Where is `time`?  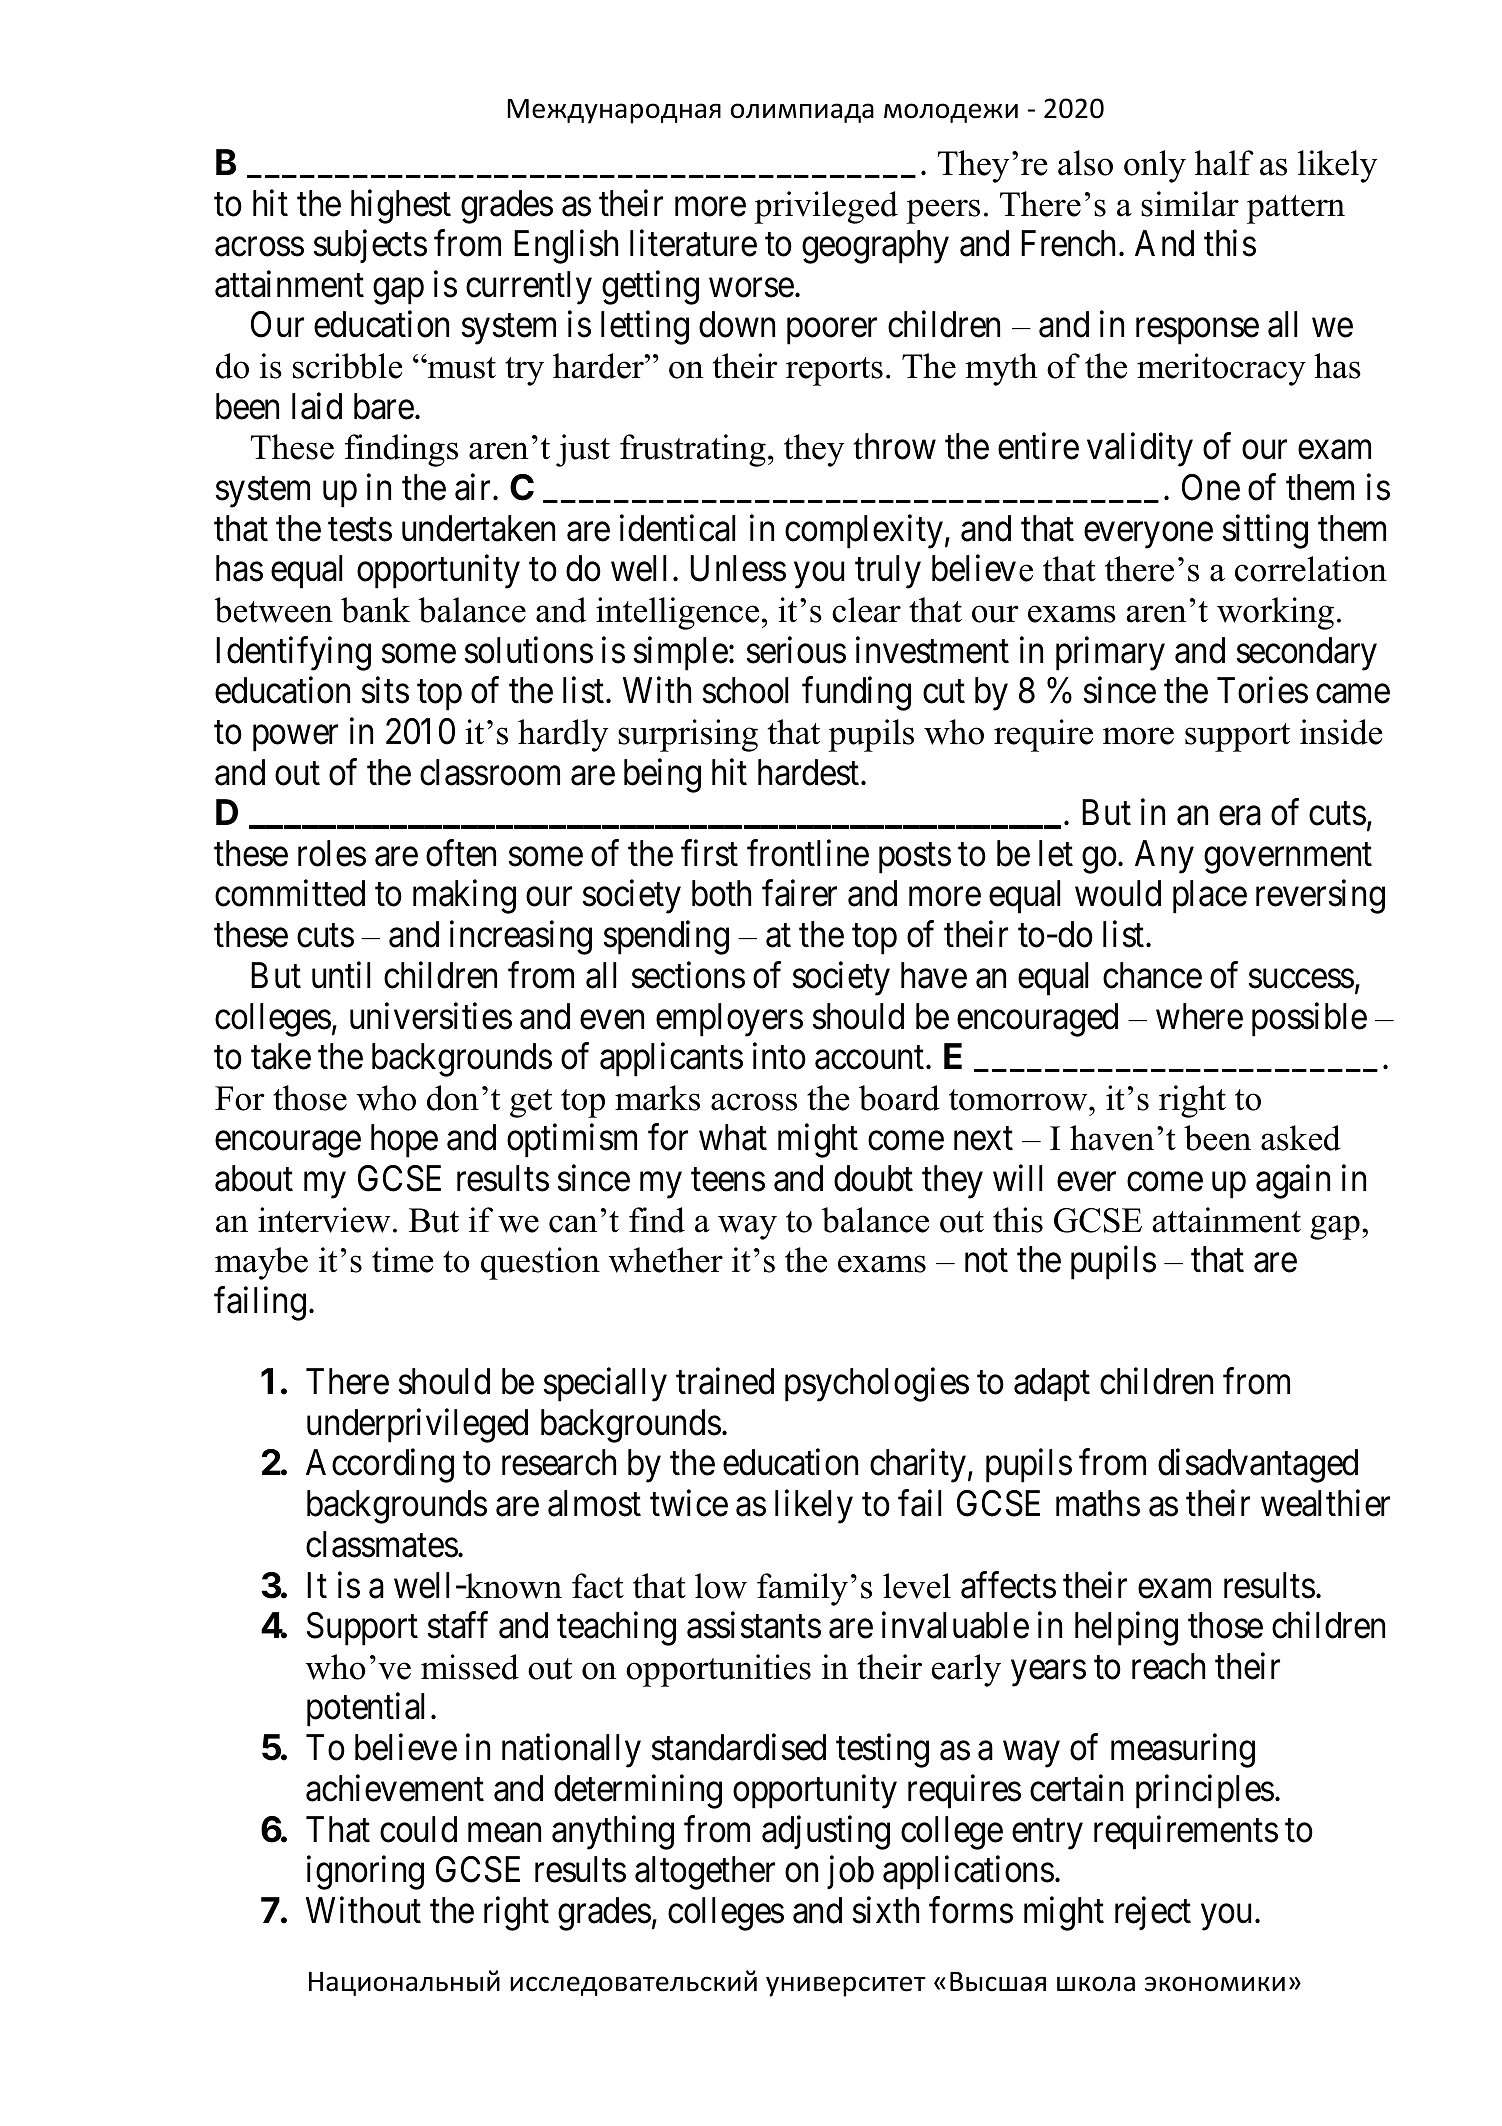
time is located at coordinates (402, 1260).
